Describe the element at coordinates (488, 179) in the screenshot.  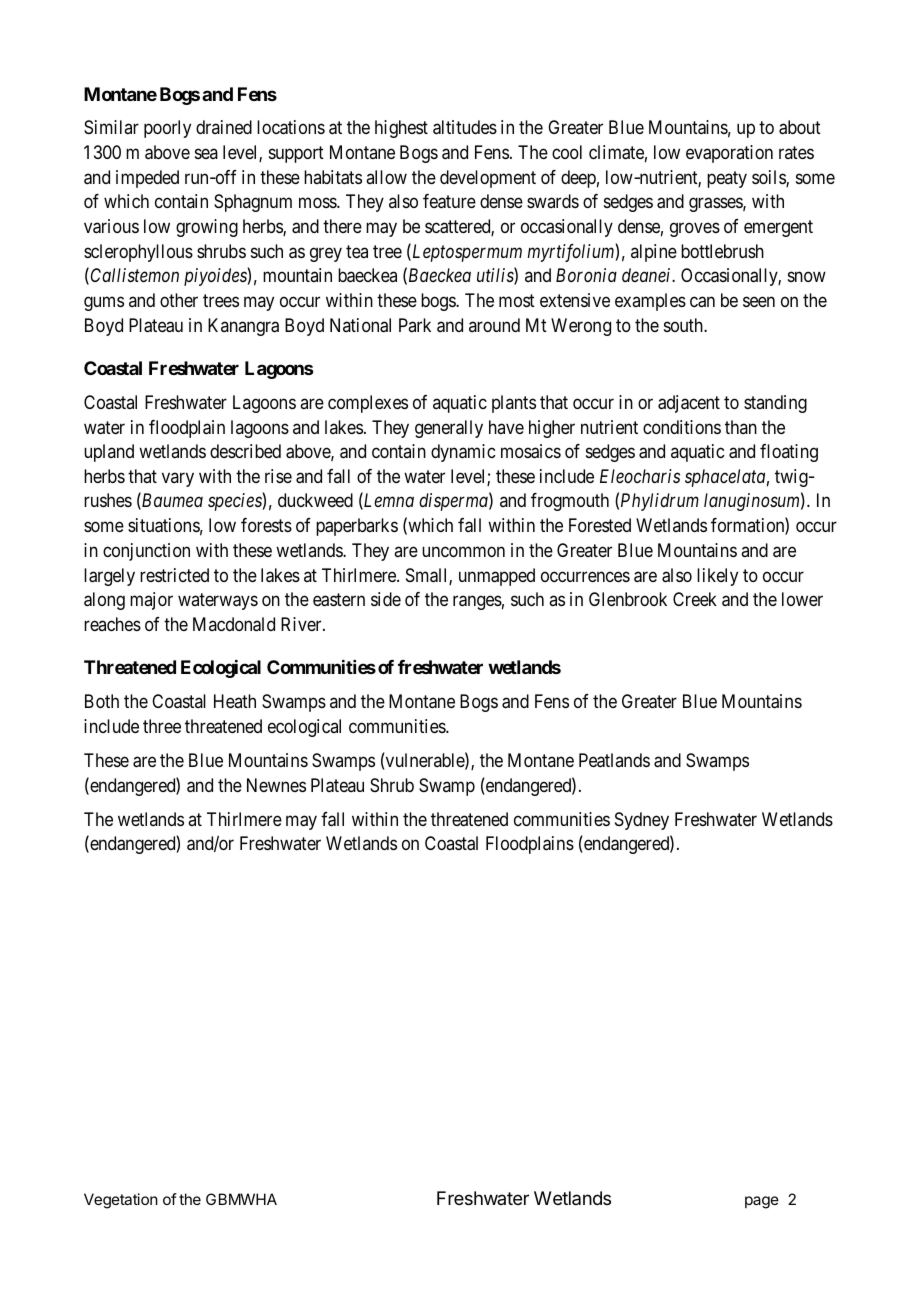
I see `development` at that location.
